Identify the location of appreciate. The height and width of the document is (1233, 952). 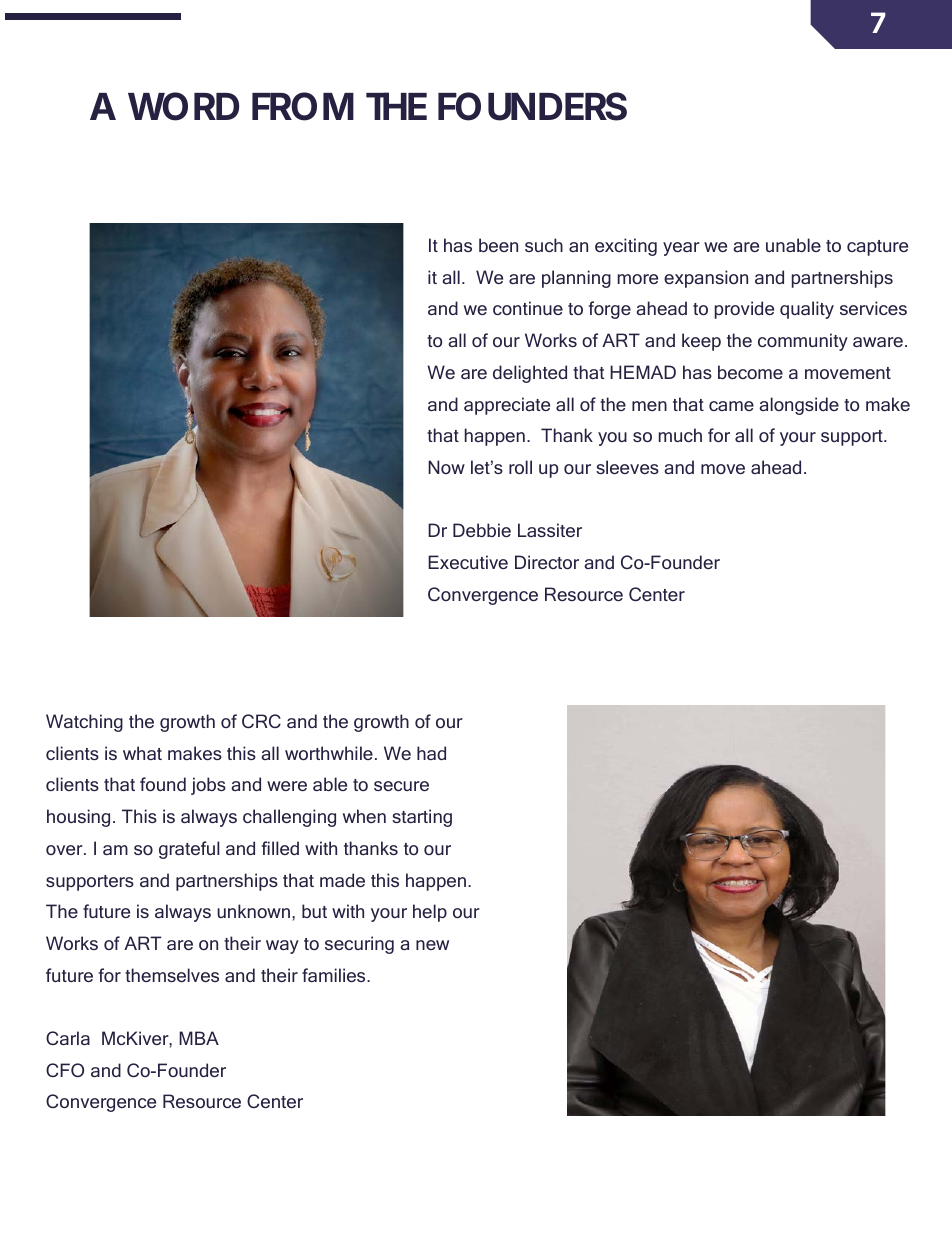
(507, 406).
